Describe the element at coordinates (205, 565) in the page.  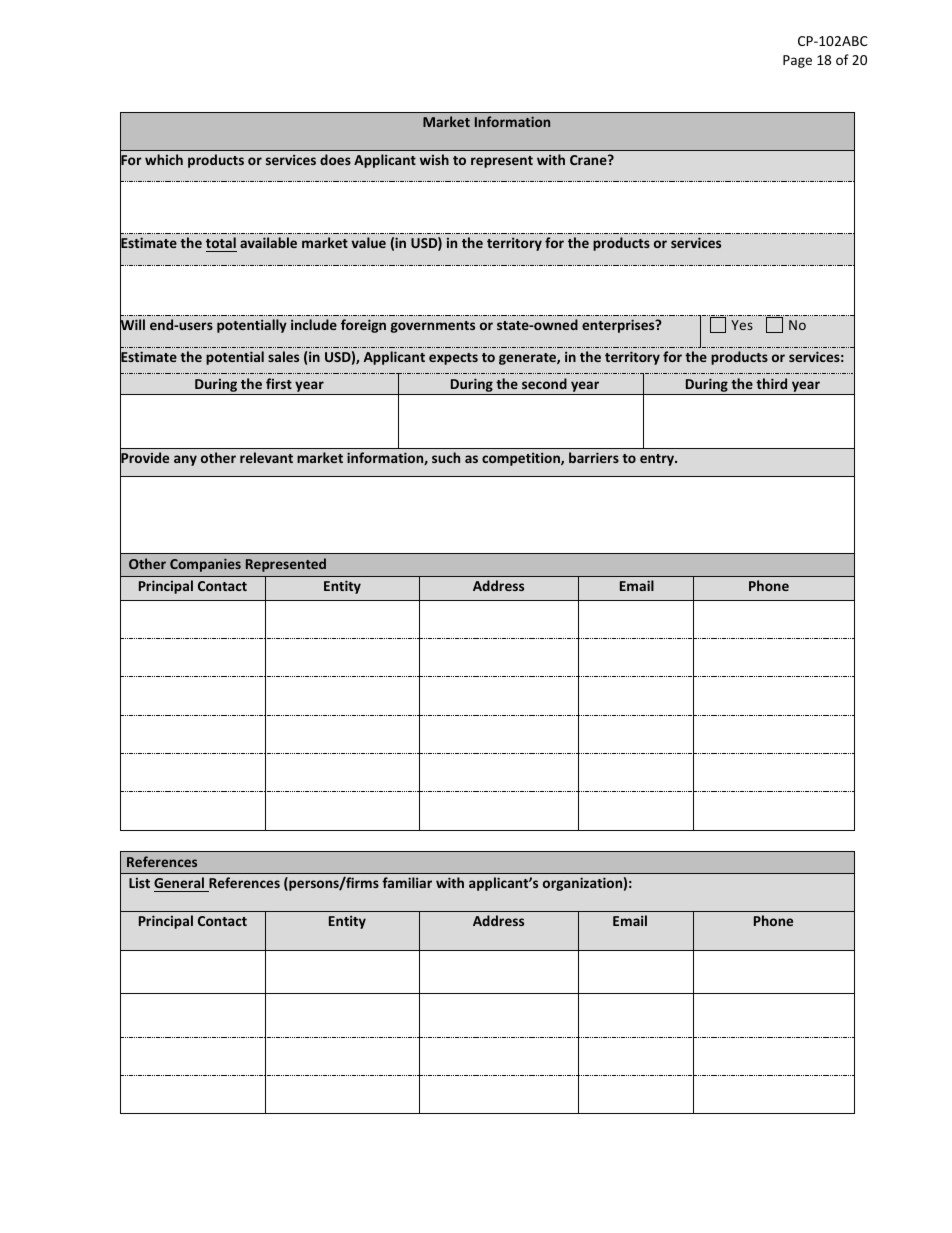
I see `Companies` at that location.
